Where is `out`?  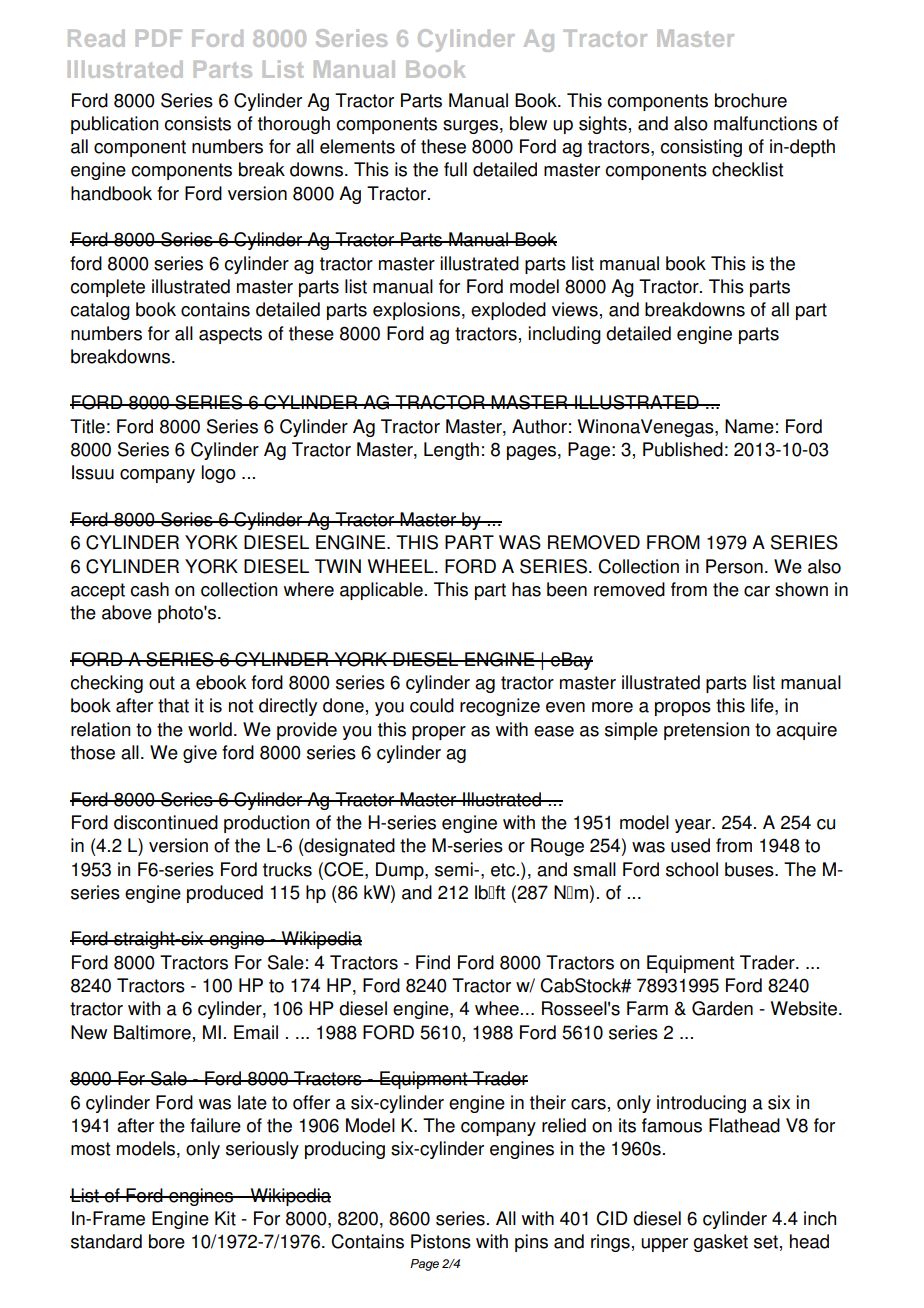
out is located at coordinates (162, 683).
